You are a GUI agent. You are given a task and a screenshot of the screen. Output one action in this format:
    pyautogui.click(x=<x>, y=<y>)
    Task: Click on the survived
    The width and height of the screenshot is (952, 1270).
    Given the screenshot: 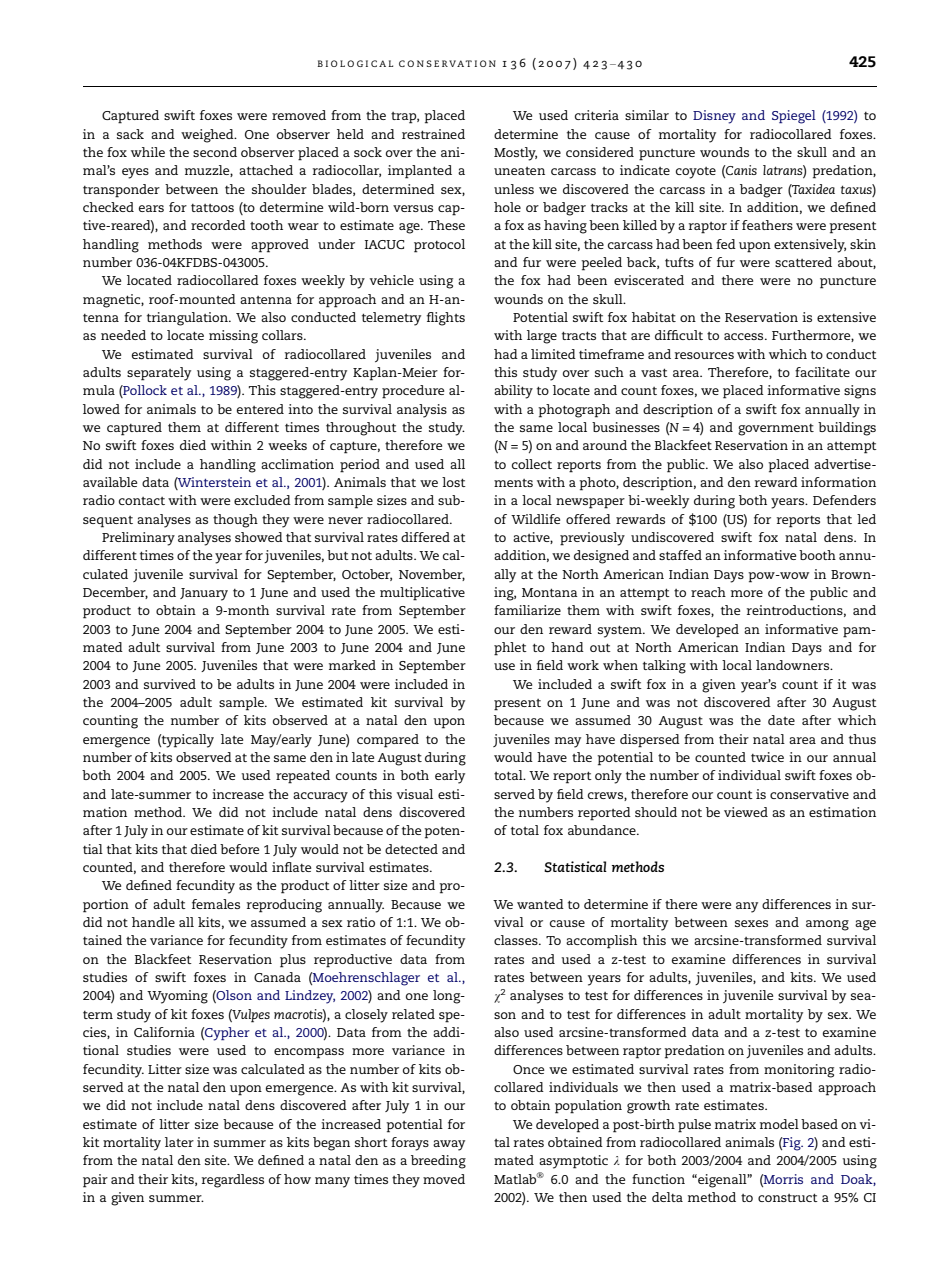 What is the action you would take?
    pyautogui.click(x=170, y=684)
